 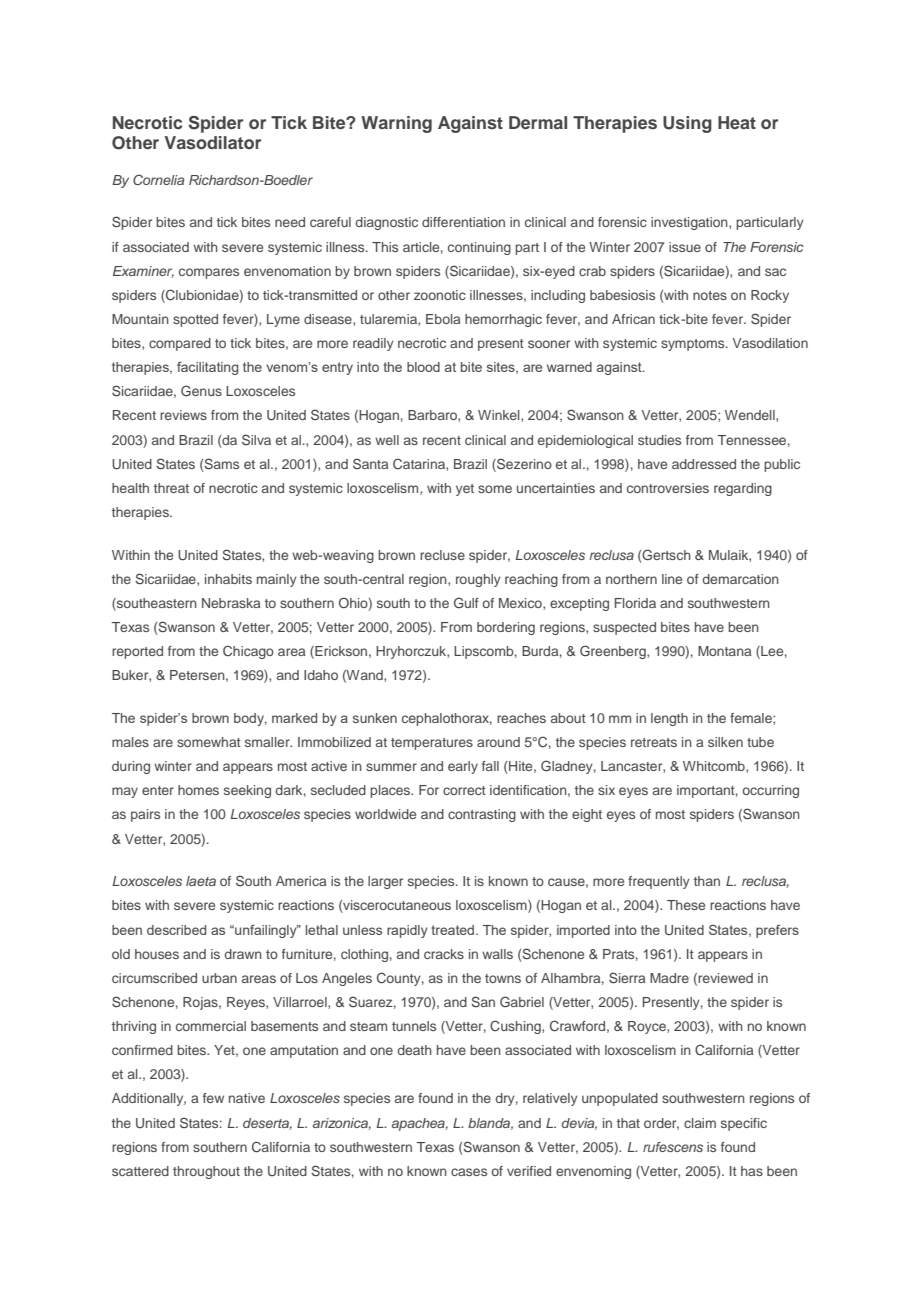 I want to click on temperatures, so click(x=432, y=744).
